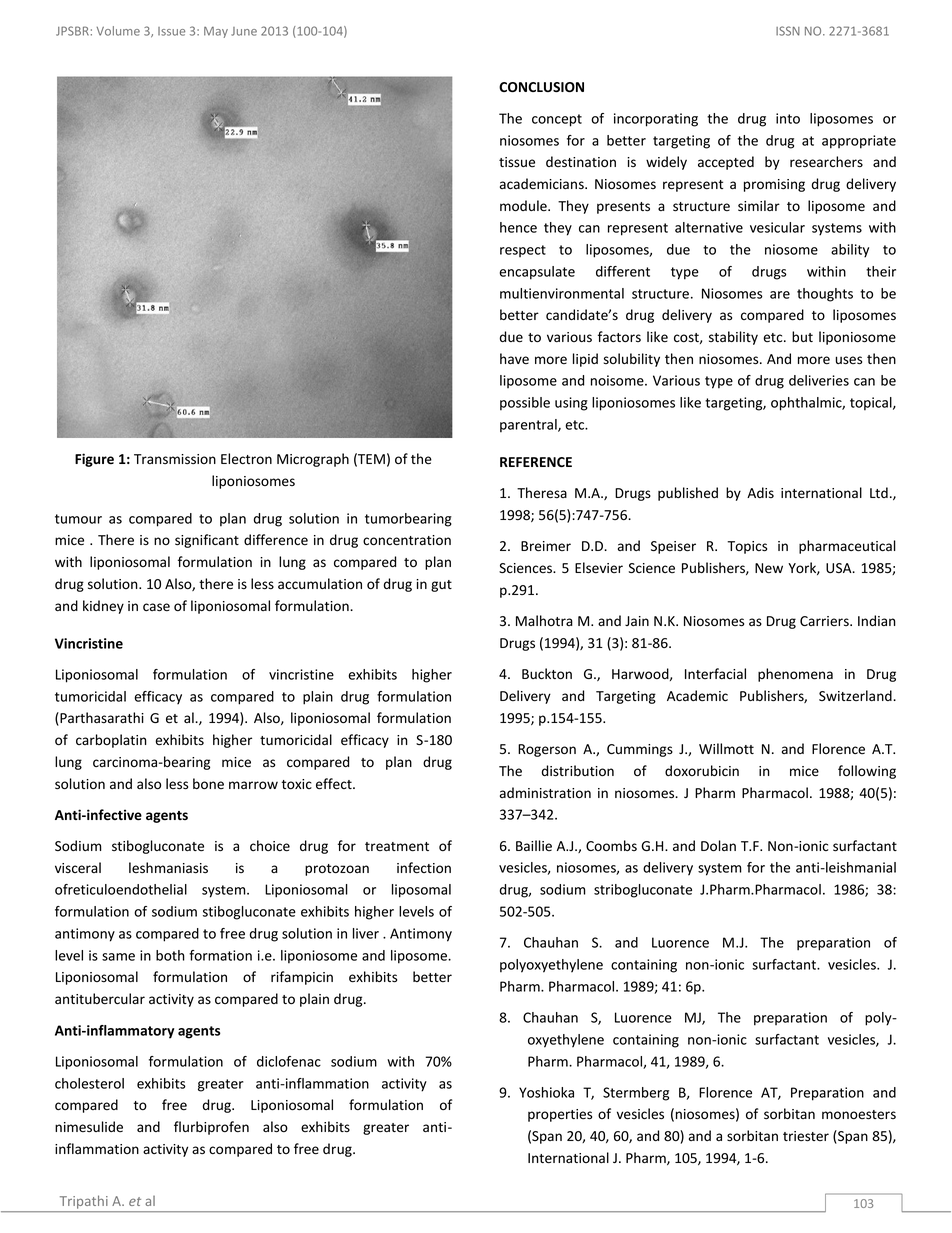 The image size is (952, 1233). I want to click on Carriers, so click(825, 621).
